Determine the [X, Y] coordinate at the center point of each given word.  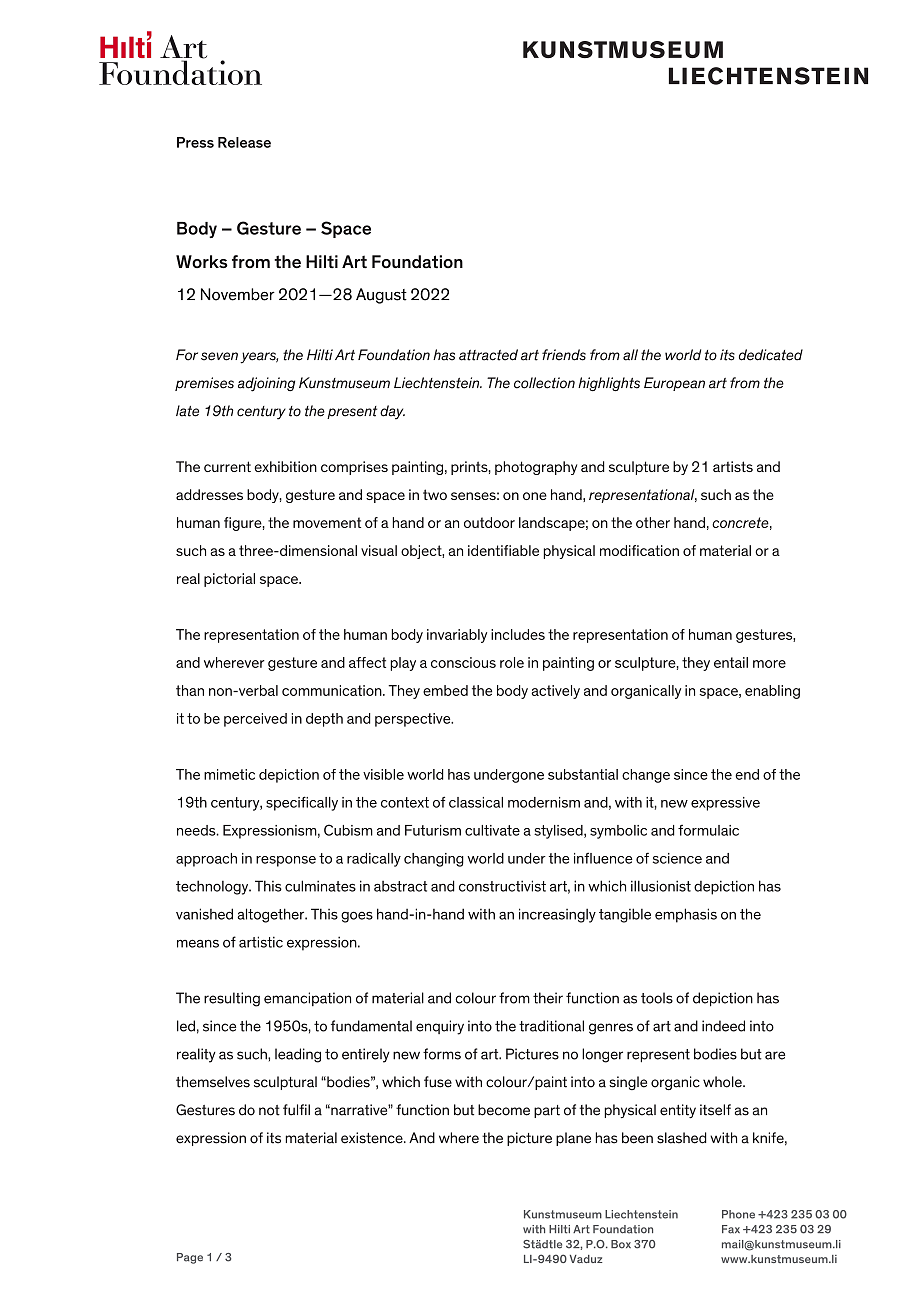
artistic [261, 942]
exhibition [285, 466]
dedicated [771, 355]
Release [244, 142]
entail [731, 662]
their [548, 998]
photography [536, 468]
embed [445, 690]
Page [190, 1258]
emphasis [686, 915]
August [381, 296]
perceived [255, 720]
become [504, 1110]
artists [733, 466]
